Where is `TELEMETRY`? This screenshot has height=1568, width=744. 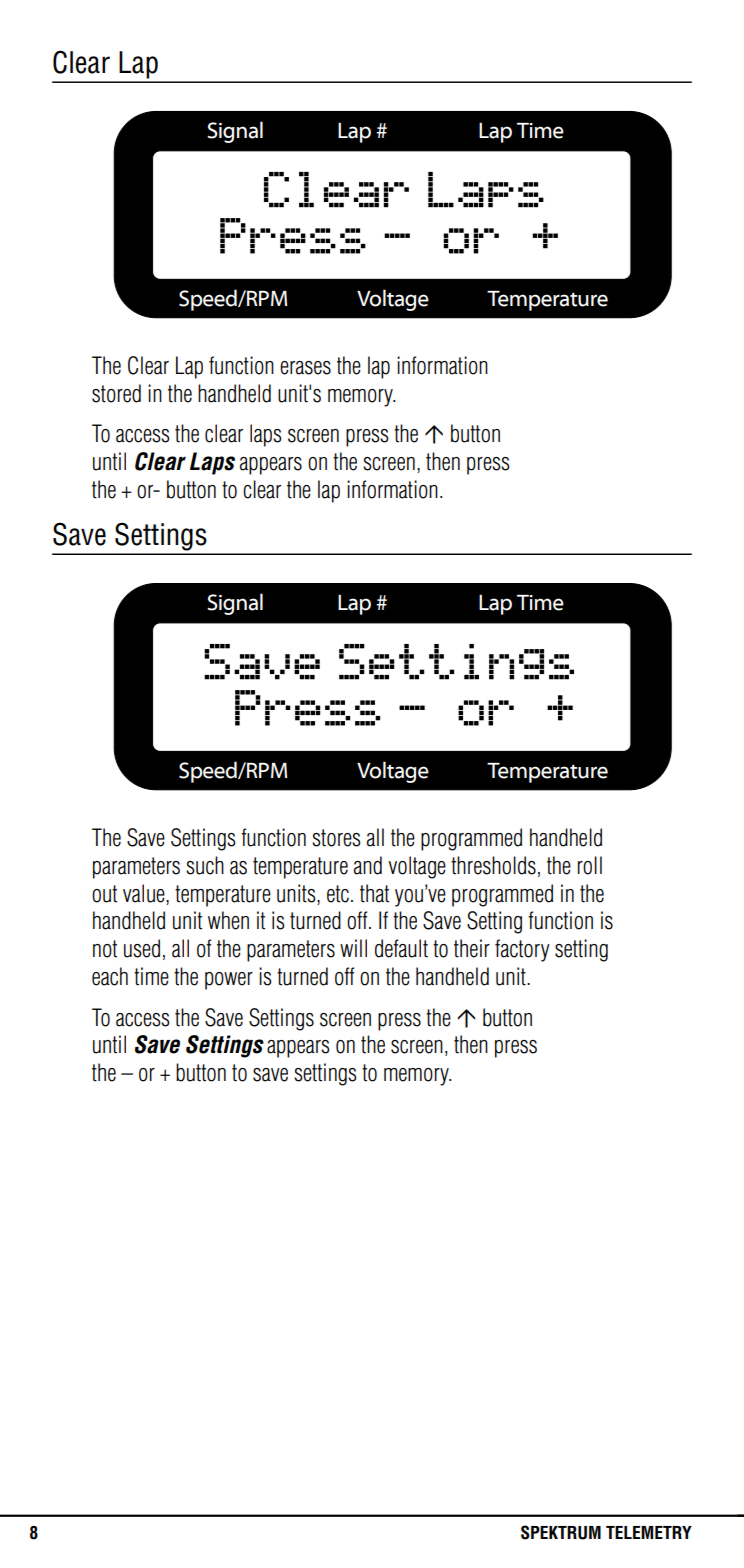 TELEMETRY is located at coordinates (649, 1532).
